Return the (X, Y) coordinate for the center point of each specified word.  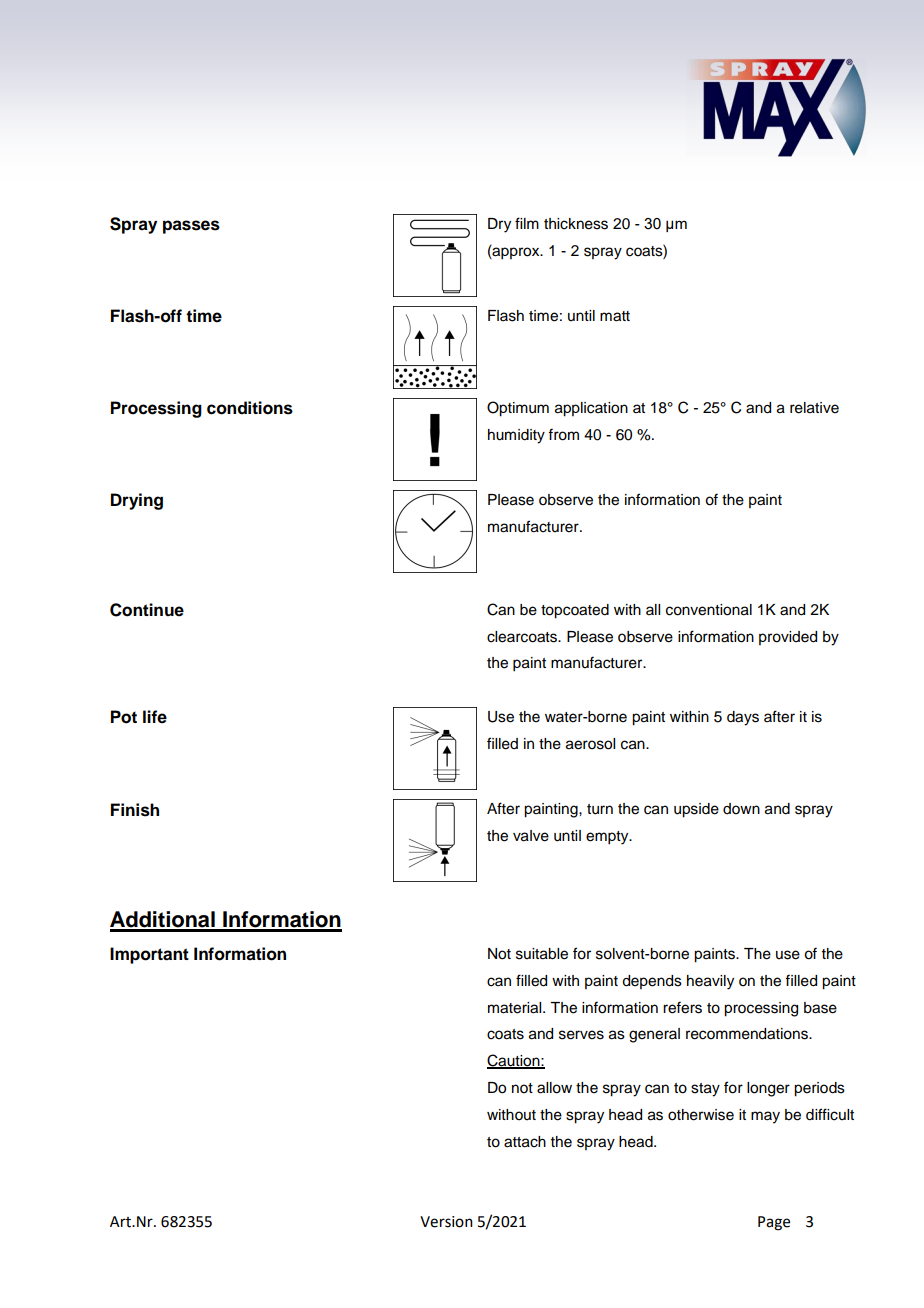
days (743, 718)
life (155, 717)
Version (446, 1222)
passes (191, 227)
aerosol (590, 744)
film (527, 223)
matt (615, 316)
